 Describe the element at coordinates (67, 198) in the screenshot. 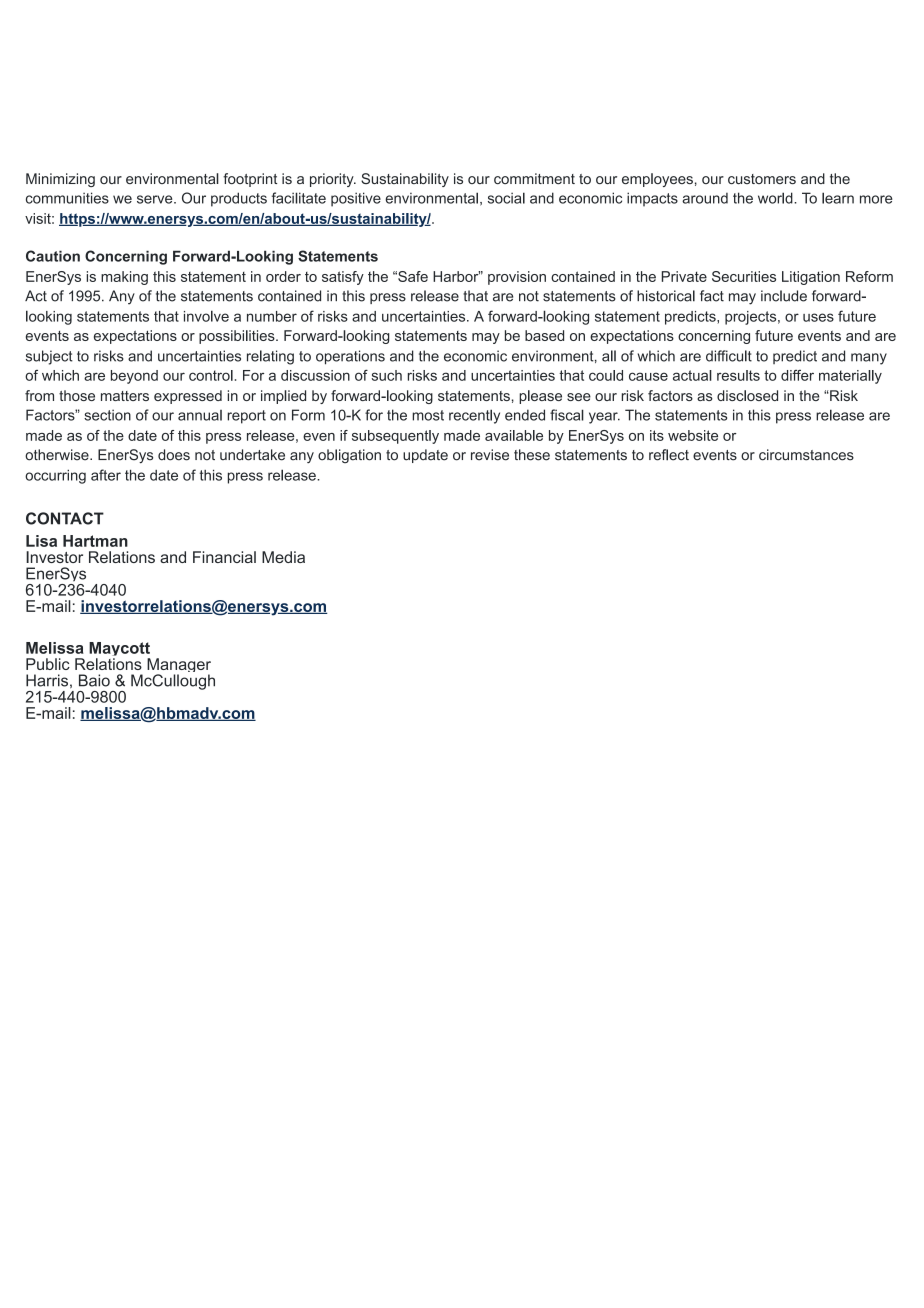

I see `communities` at that location.
